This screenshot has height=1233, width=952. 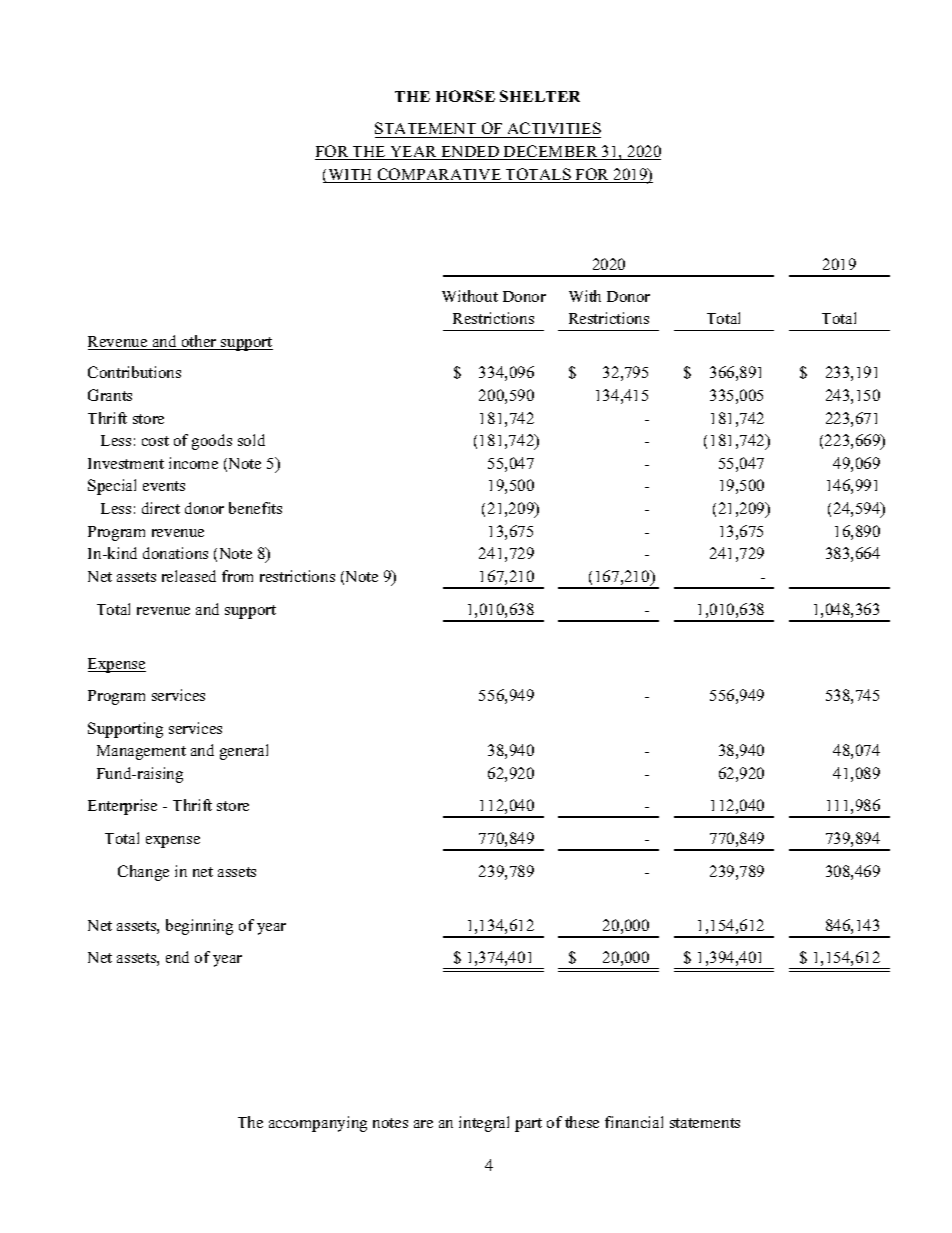 I want to click on accompanying, so click(x=318, y=1124).
